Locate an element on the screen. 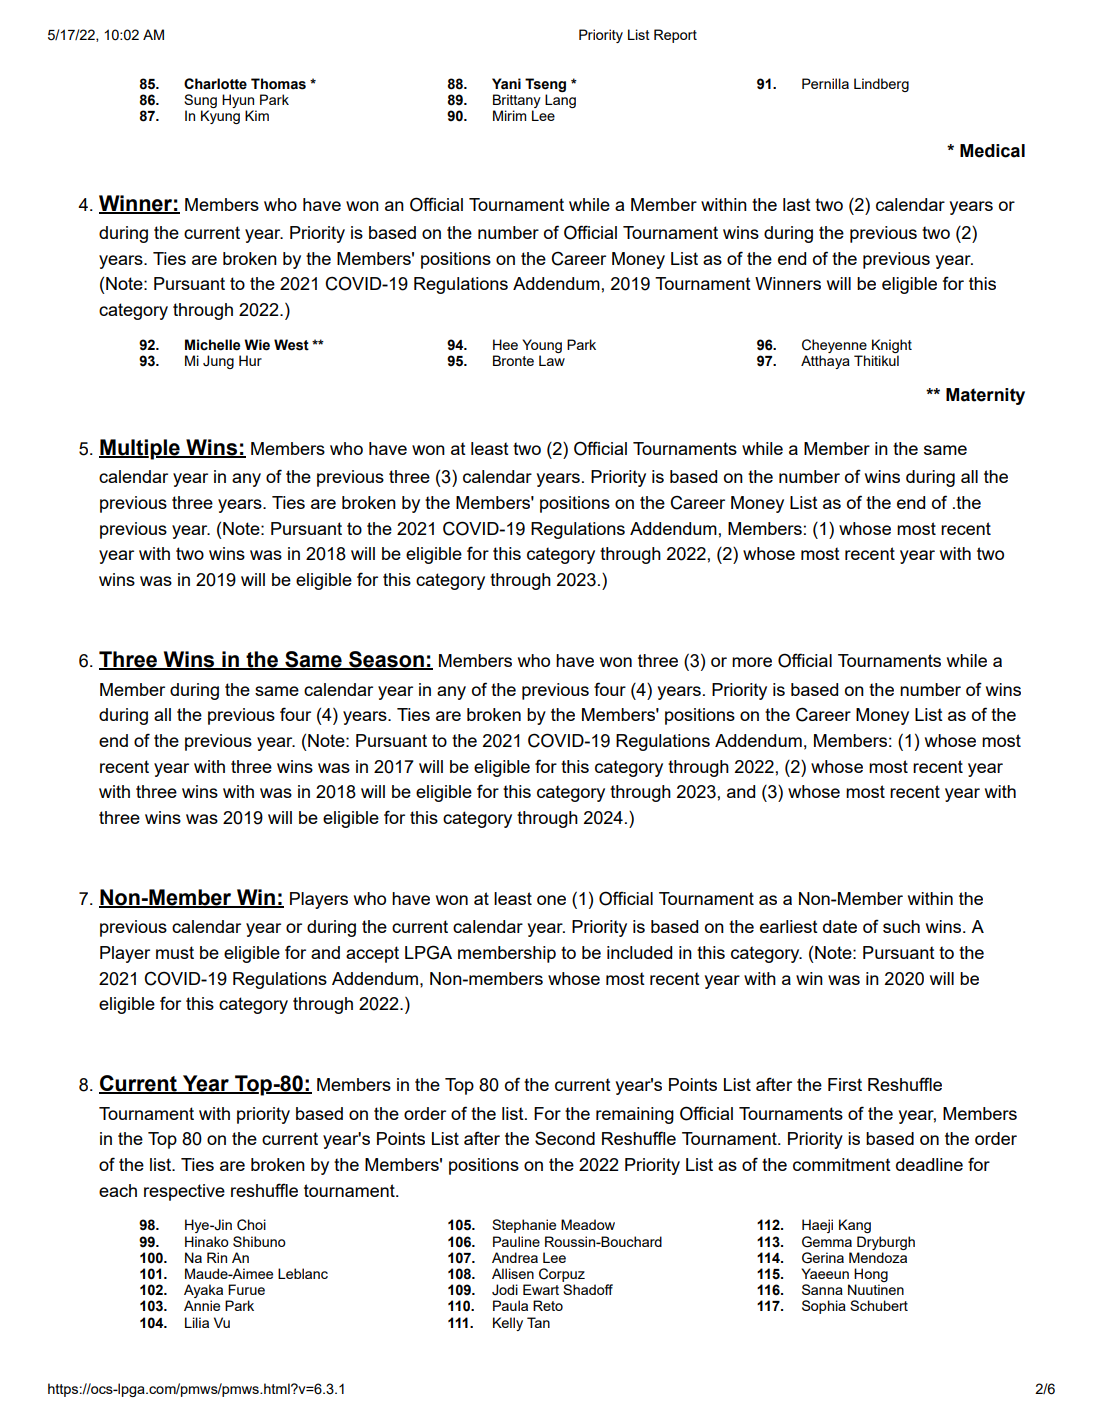 Image resolution: width=1103 pixels, height=1425 pixels. such is located at coordinates (901, 926).
